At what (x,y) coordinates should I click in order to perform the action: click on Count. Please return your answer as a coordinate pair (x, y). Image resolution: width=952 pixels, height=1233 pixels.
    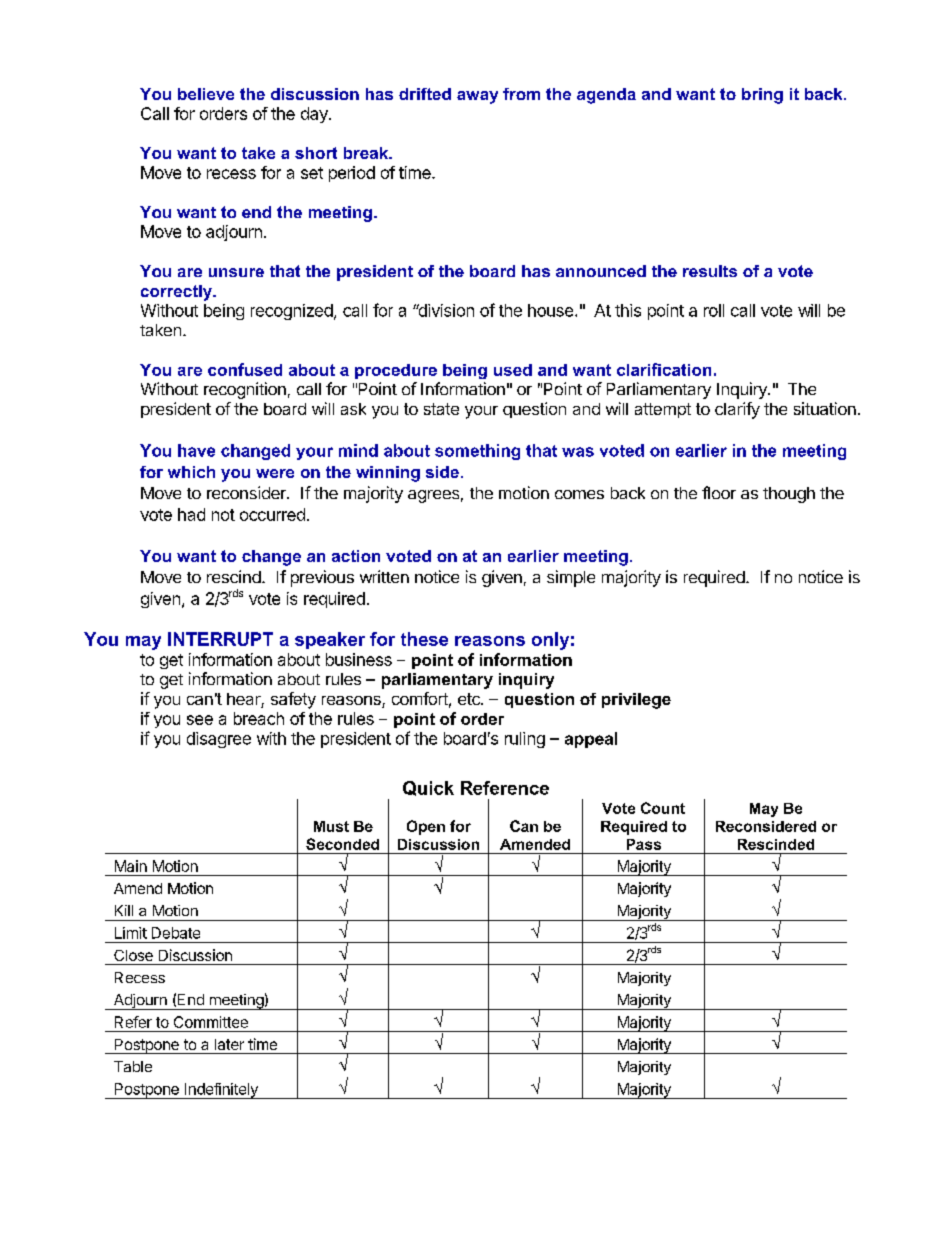
    Looking at the image, I should click on (663, 808).
